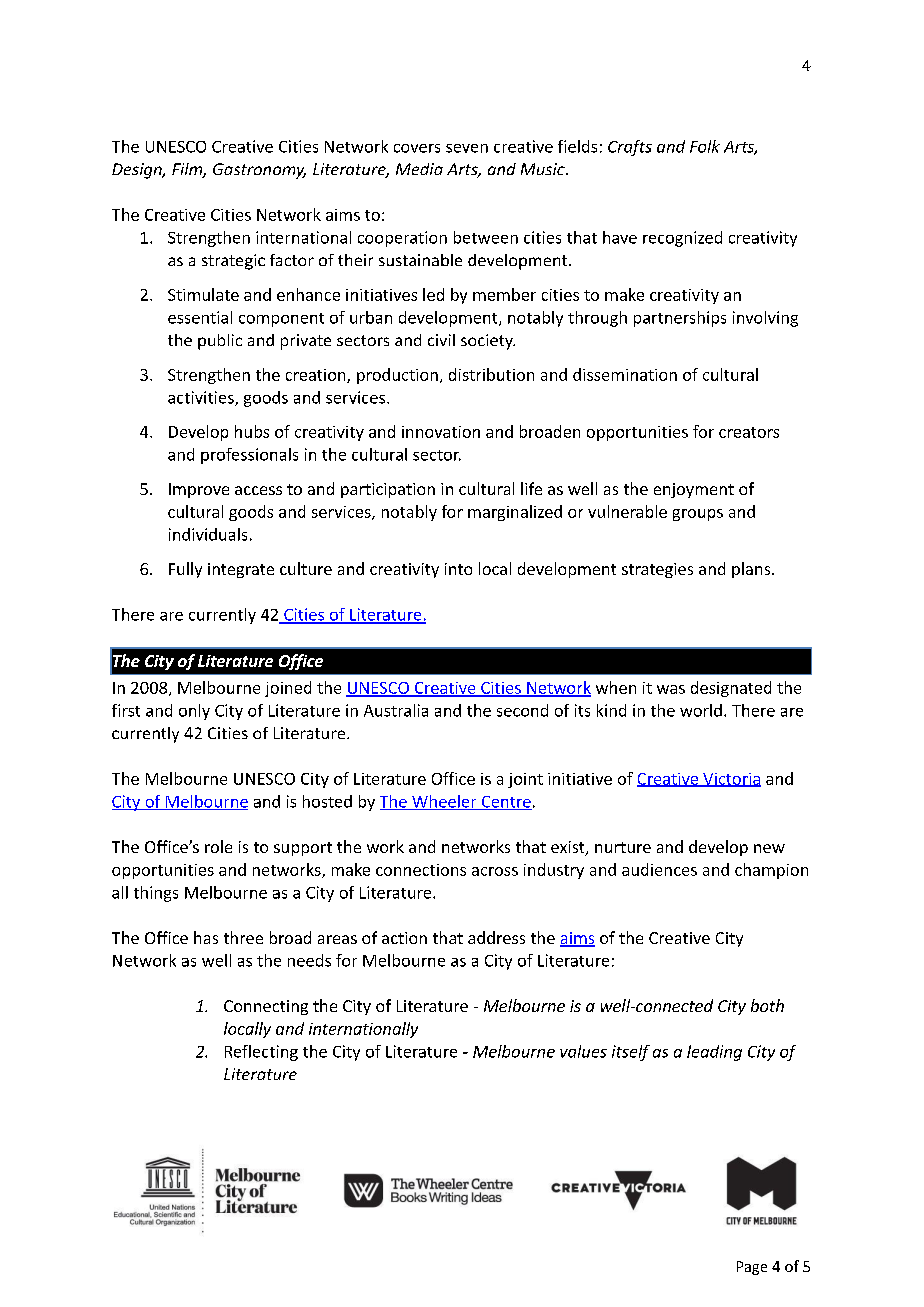 The image size is (924, 1307). What do you see at coordinates (419, 169) in the screenshot?
I see `Media` at bounding box center [419, 169].
